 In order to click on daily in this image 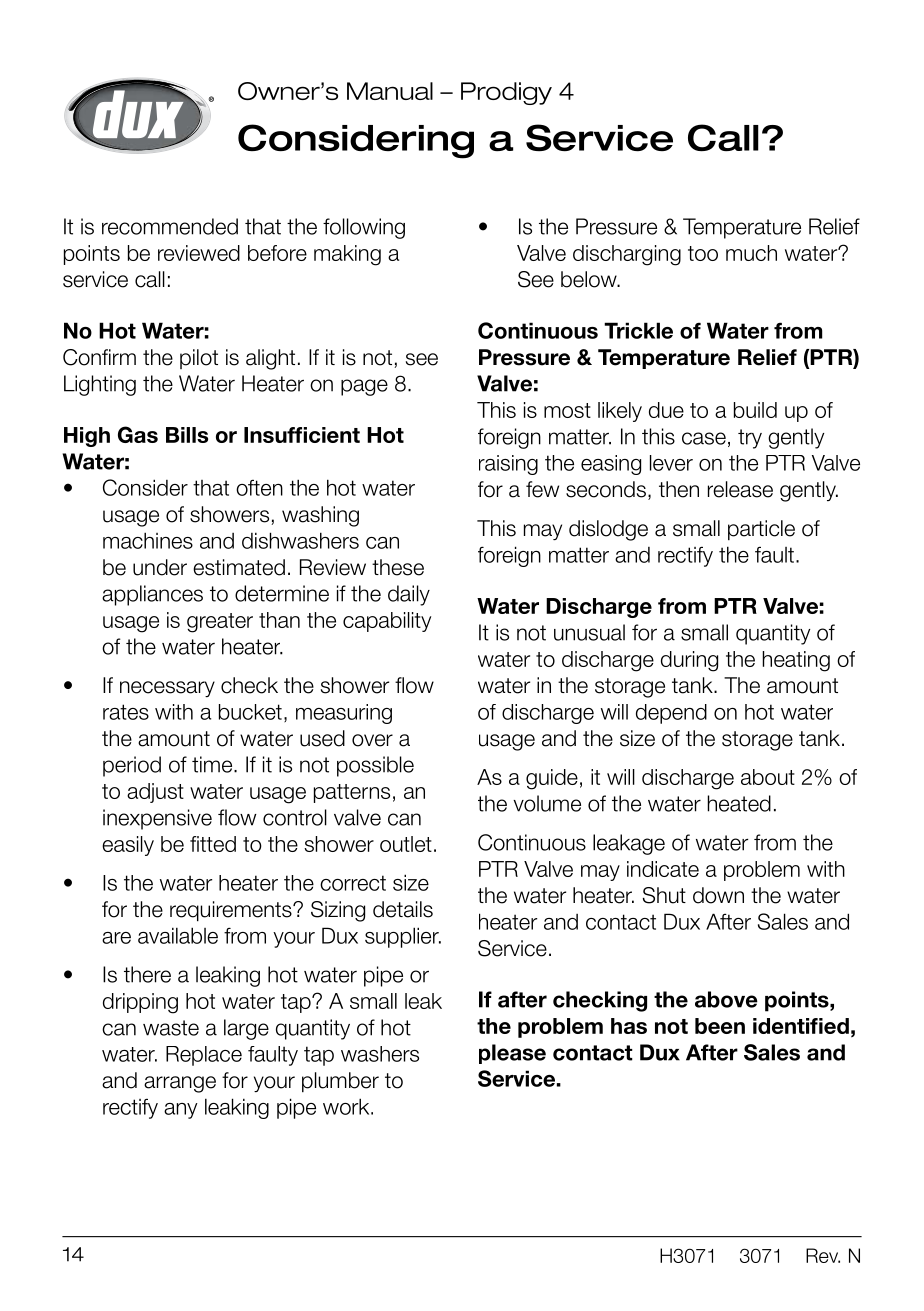, I will do `click(409, 595)`.
